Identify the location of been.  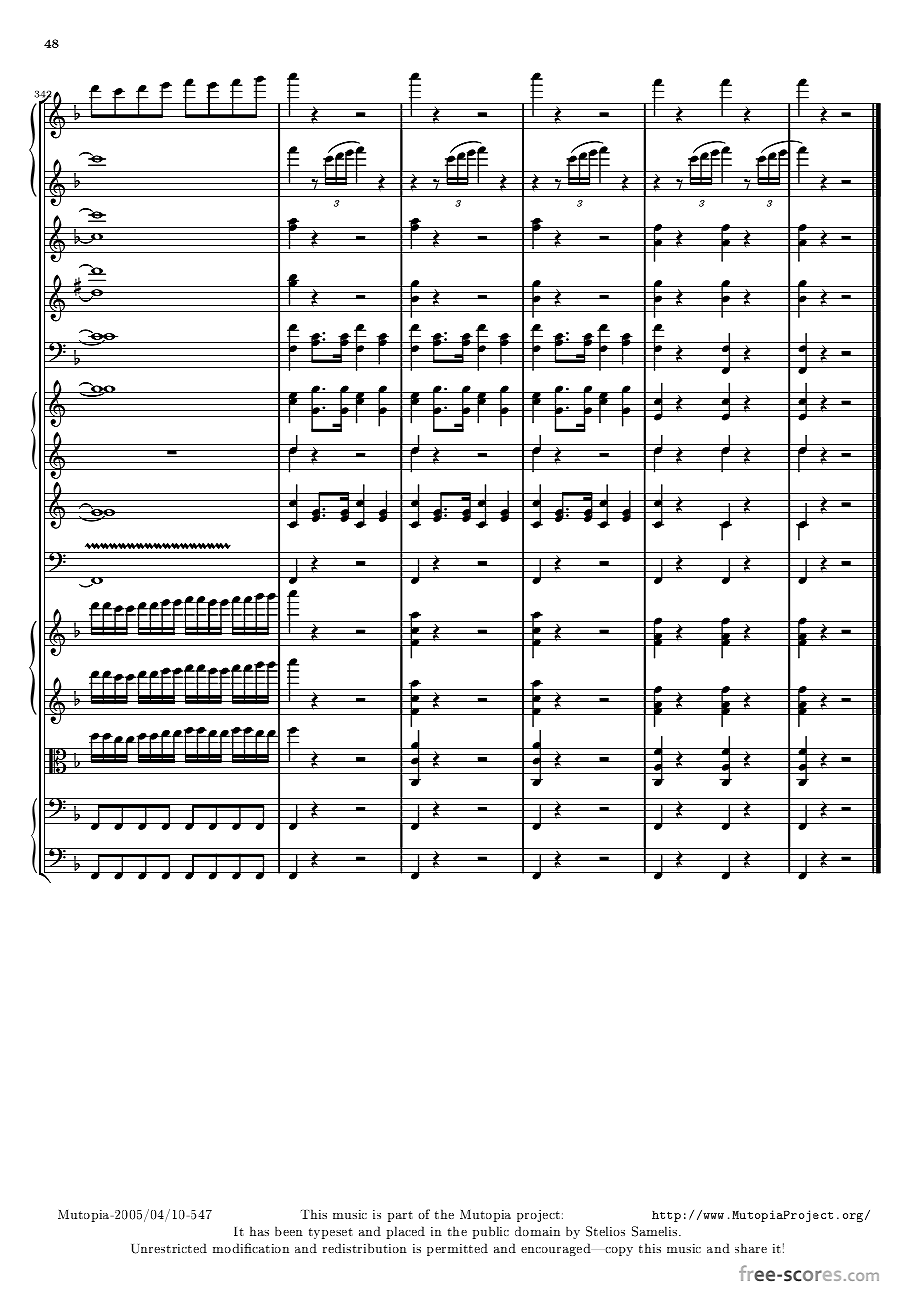
(289, 1231).
